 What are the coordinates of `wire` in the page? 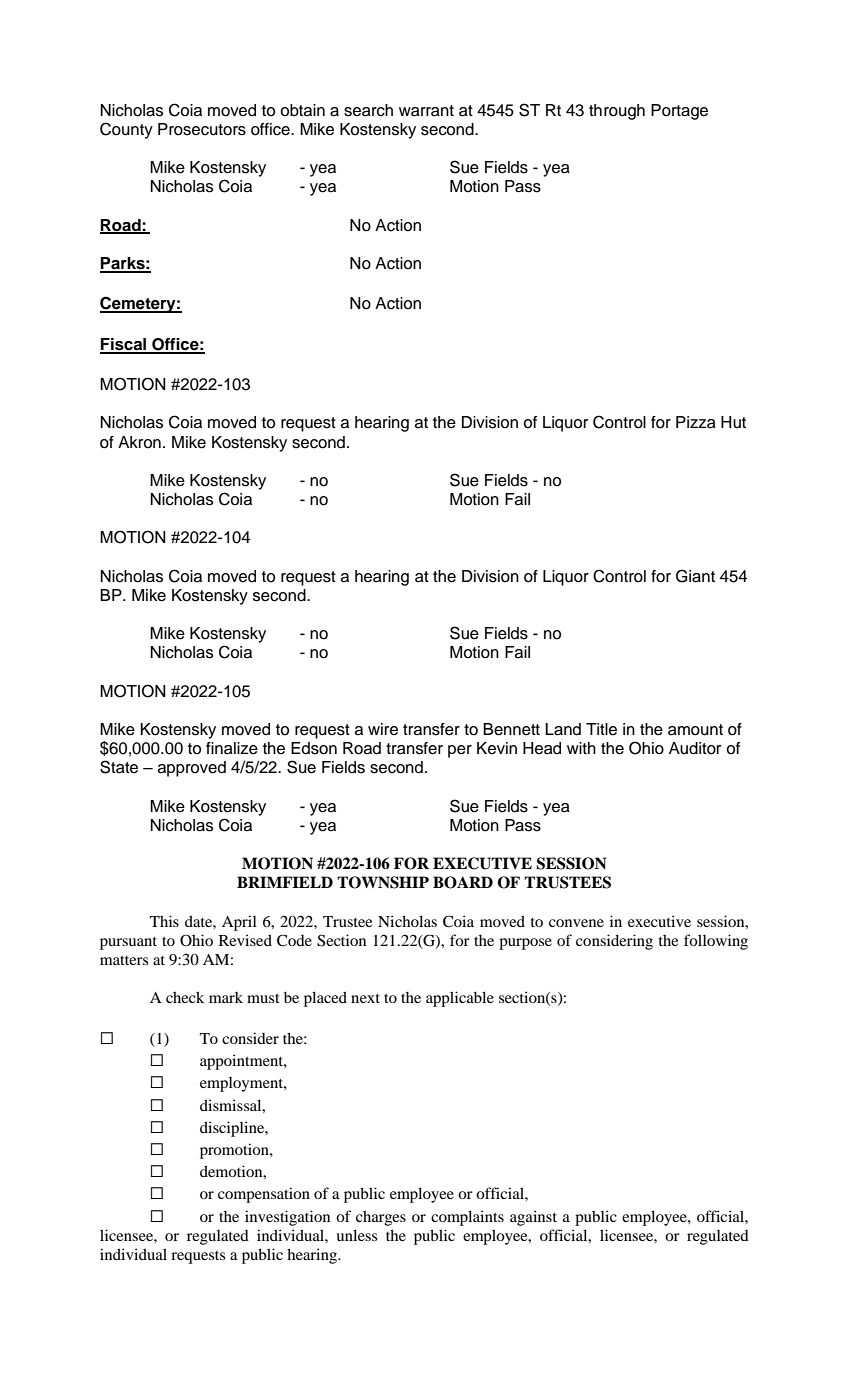 It's located at (383, 729).
